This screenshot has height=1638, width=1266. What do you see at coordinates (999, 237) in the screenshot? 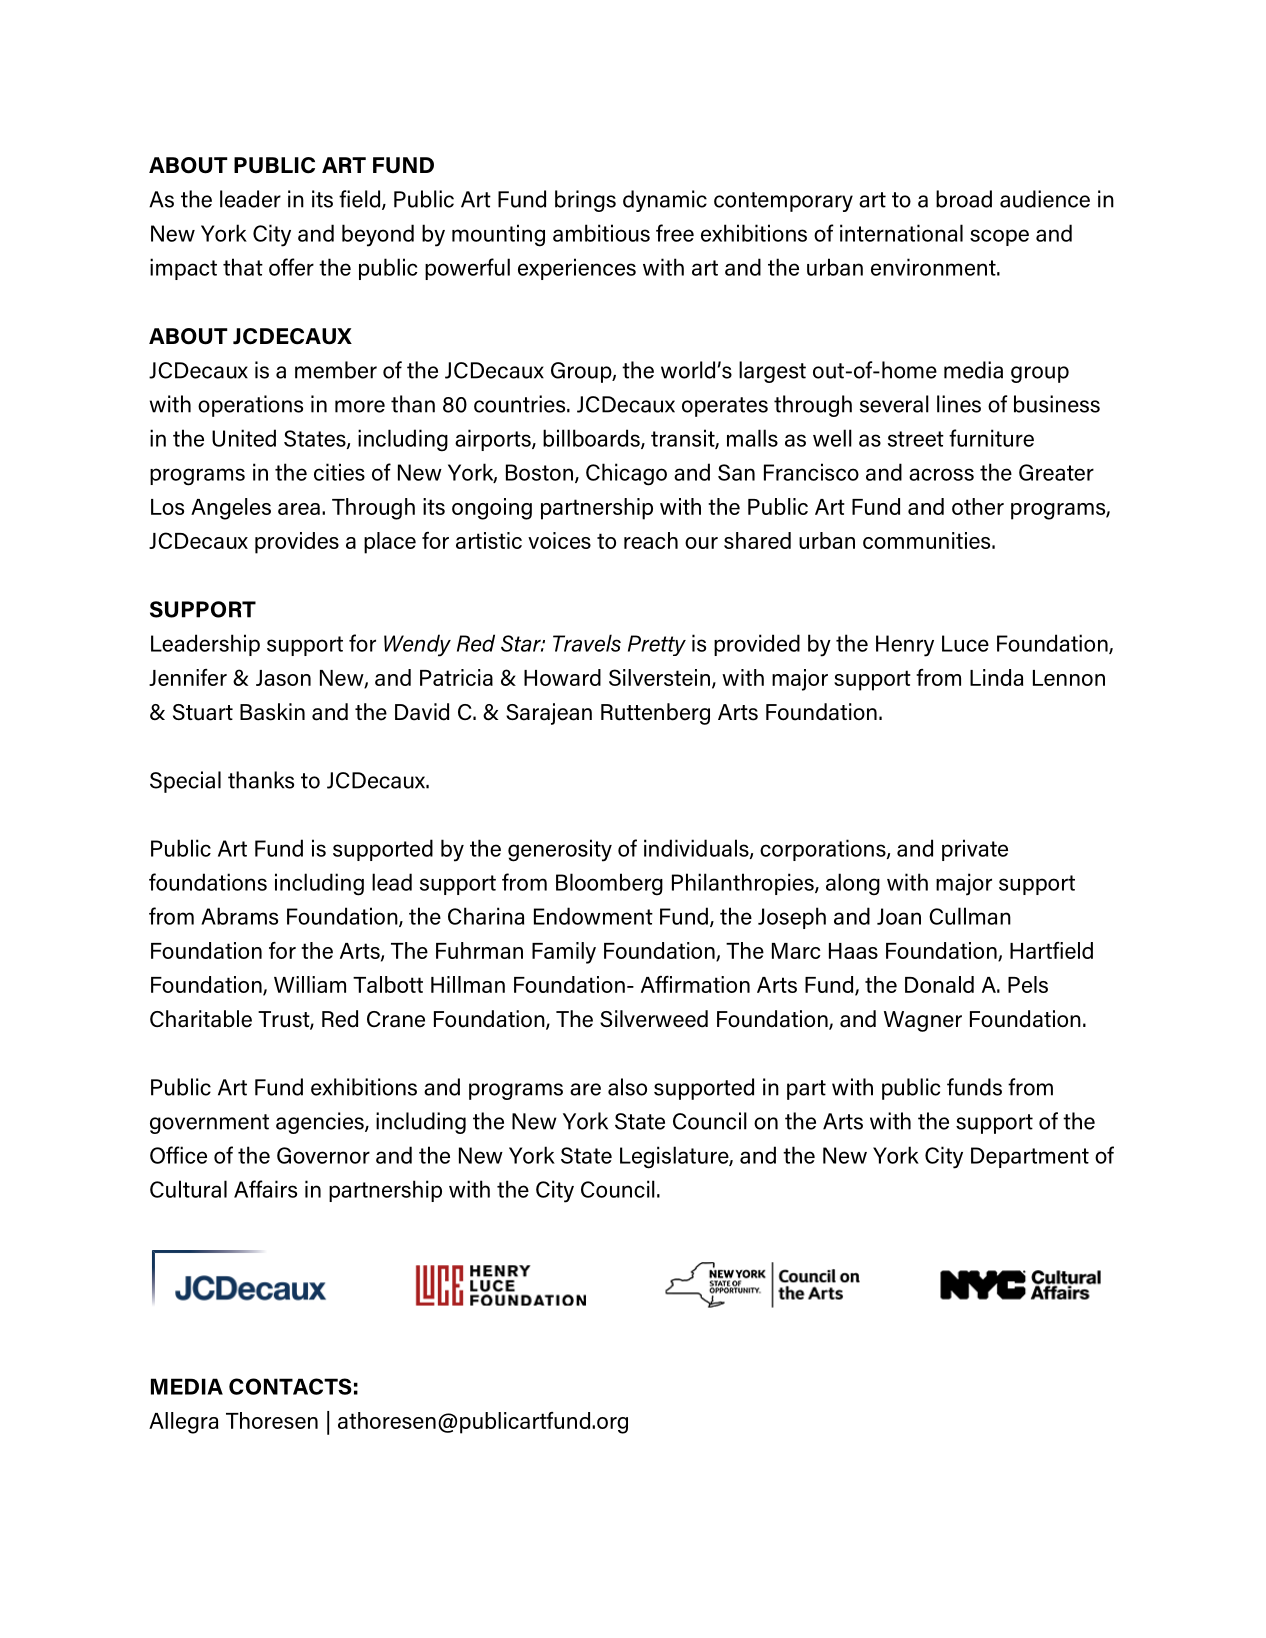
I see `scope` at bounding box center [999, 237].
